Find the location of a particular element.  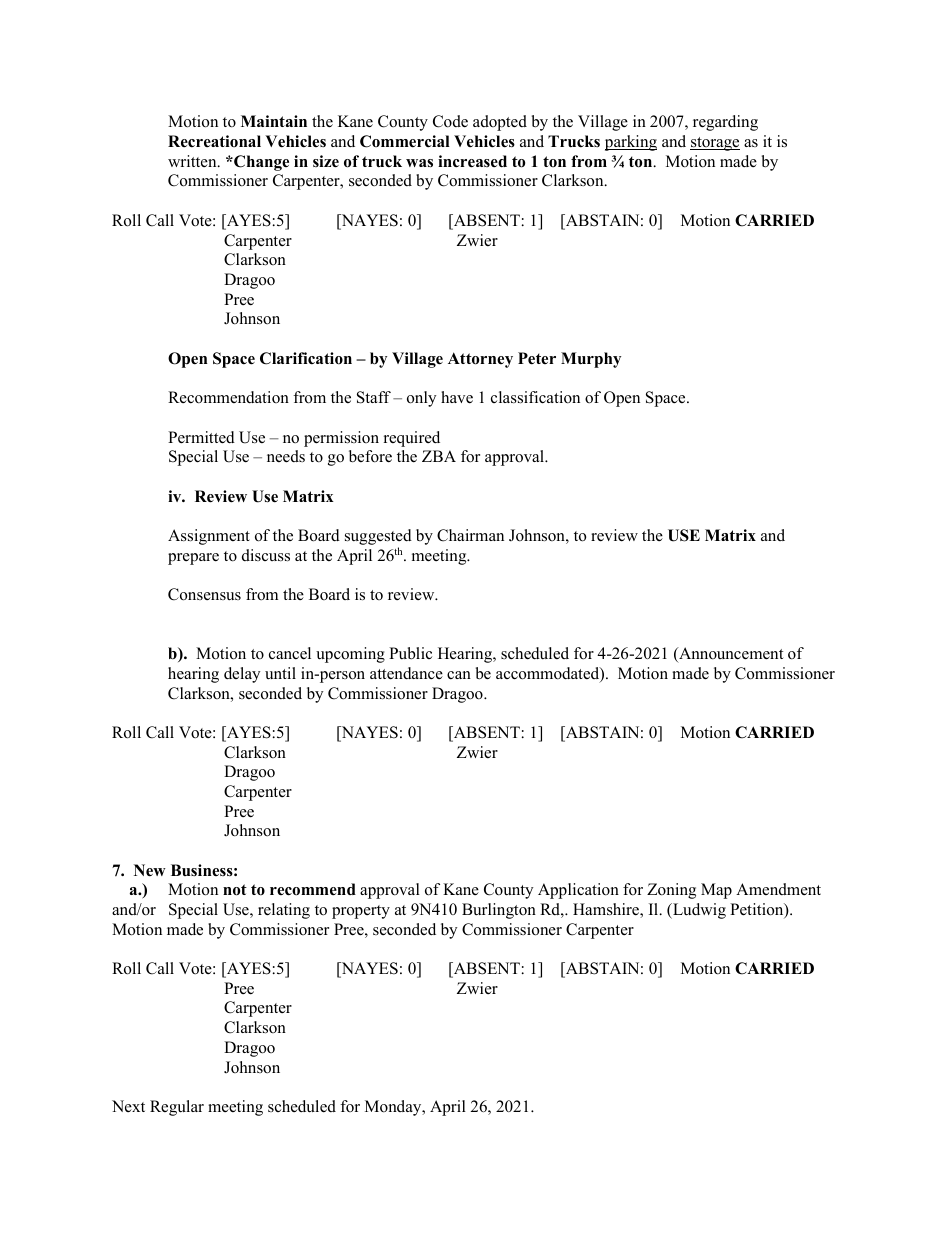

Public is located at coordinates (410, 653).
